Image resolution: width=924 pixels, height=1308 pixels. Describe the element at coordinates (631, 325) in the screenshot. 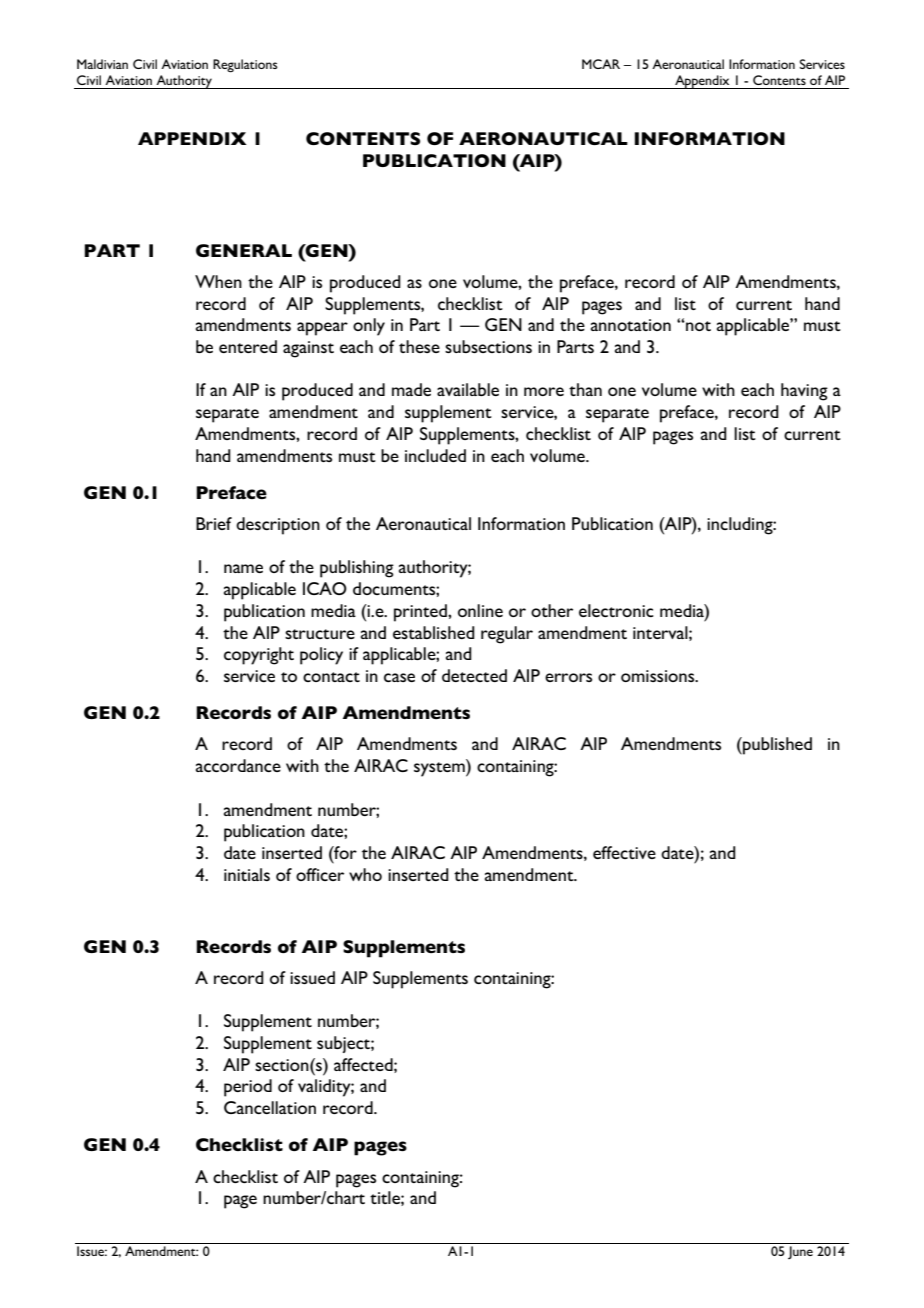

I see `annotation` at that location.
